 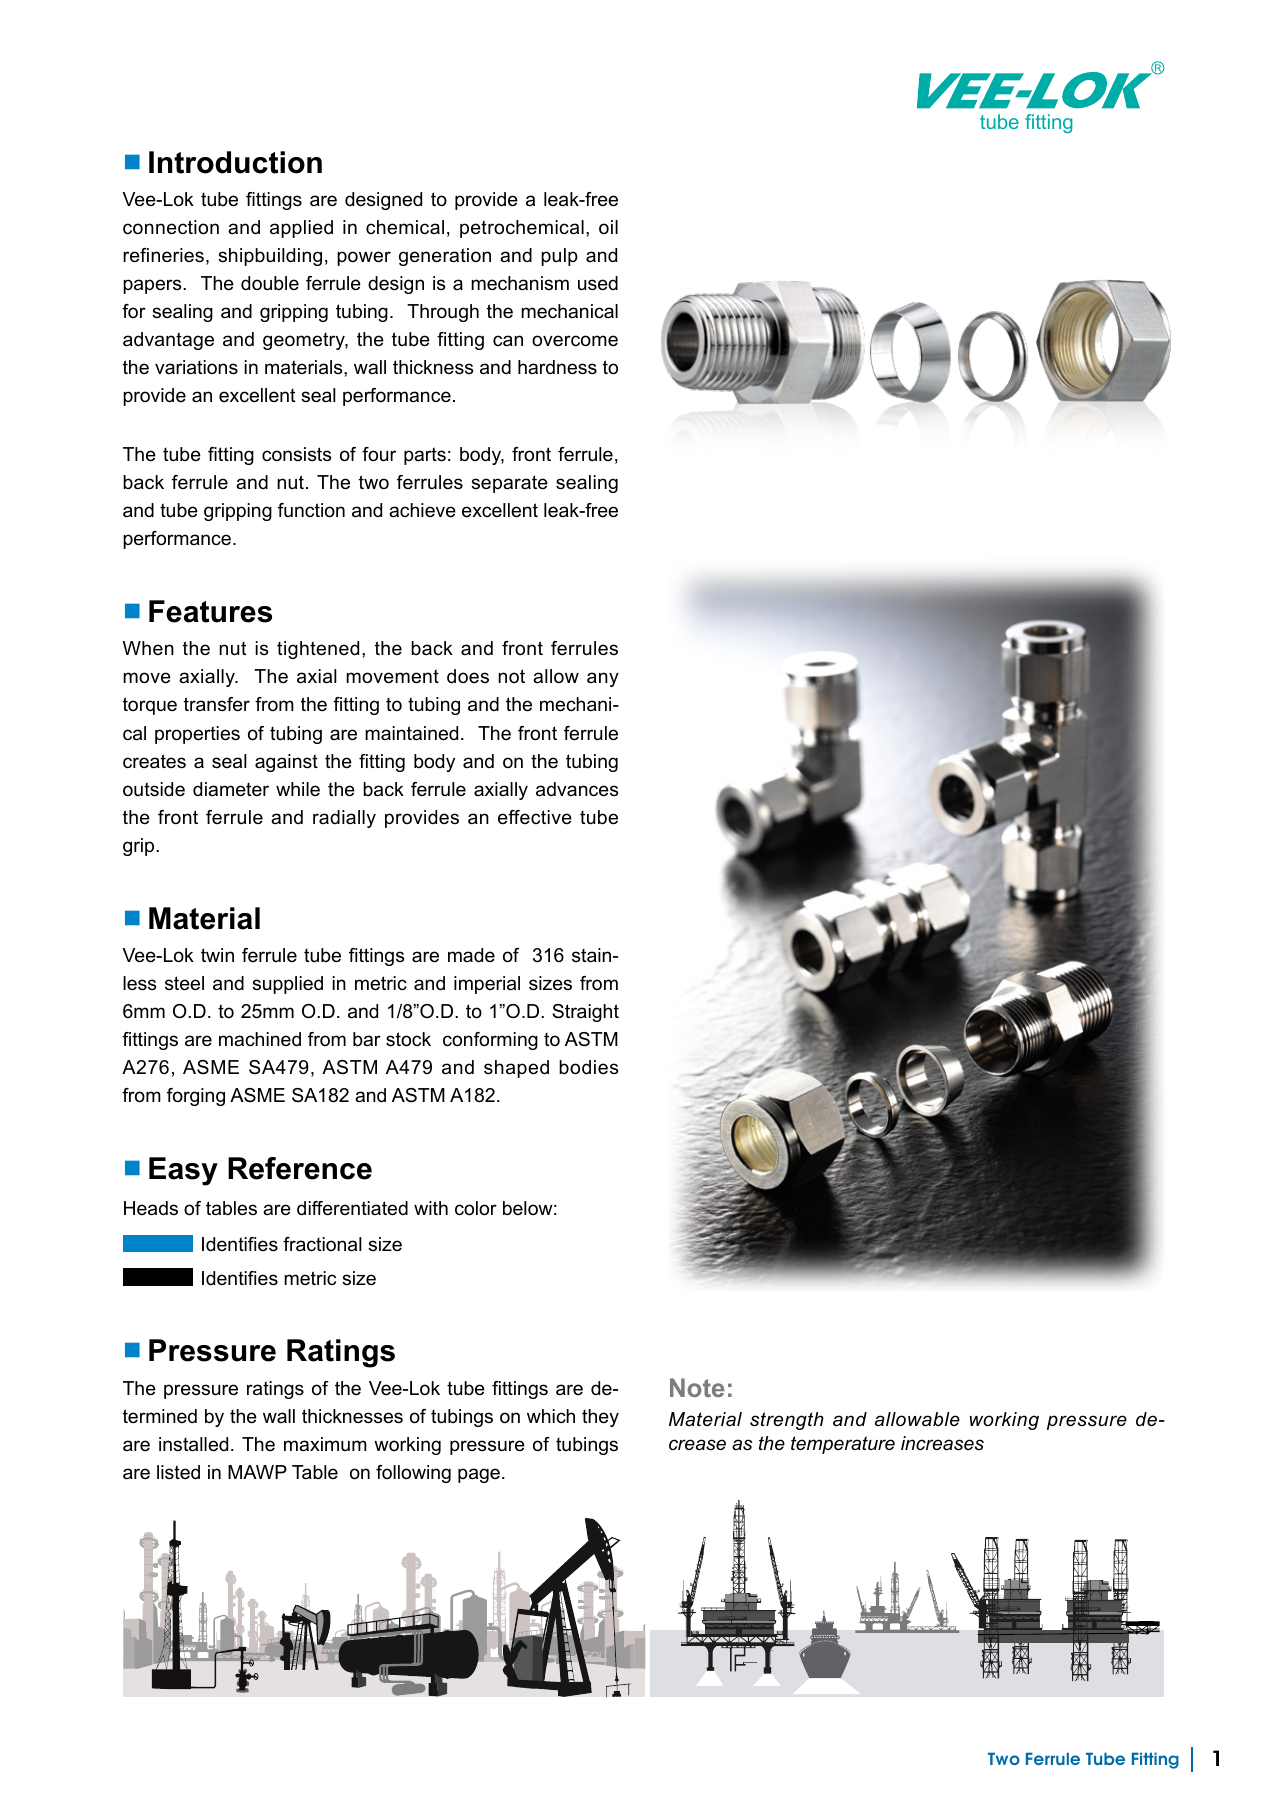 What do you see at coordinates (311, 510) in the screenshot?
I see `function` at bounding box center [311, 510].
